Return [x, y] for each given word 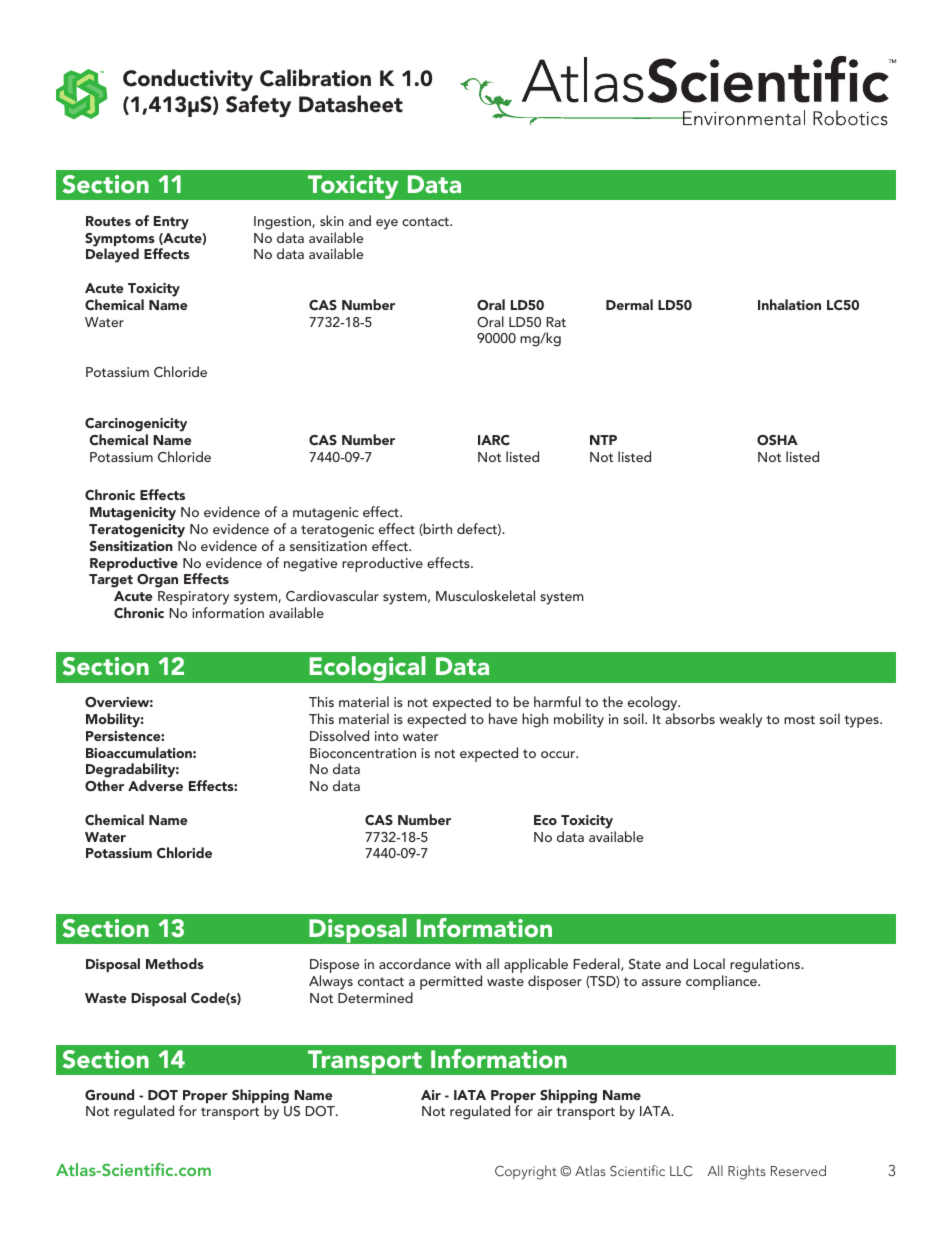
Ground [109, 1094]
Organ [157, 581]
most [799, 719]
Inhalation [789, 304]
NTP [603, 440]
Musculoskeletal [485, 595]
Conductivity [188, 80]
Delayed [112, 255]
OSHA [777, 440]
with [468, 963]
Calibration [315, 78]
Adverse [155, 785]
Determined [375, 997]
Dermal [629, 304]
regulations [766, 965]
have [503, 718]
